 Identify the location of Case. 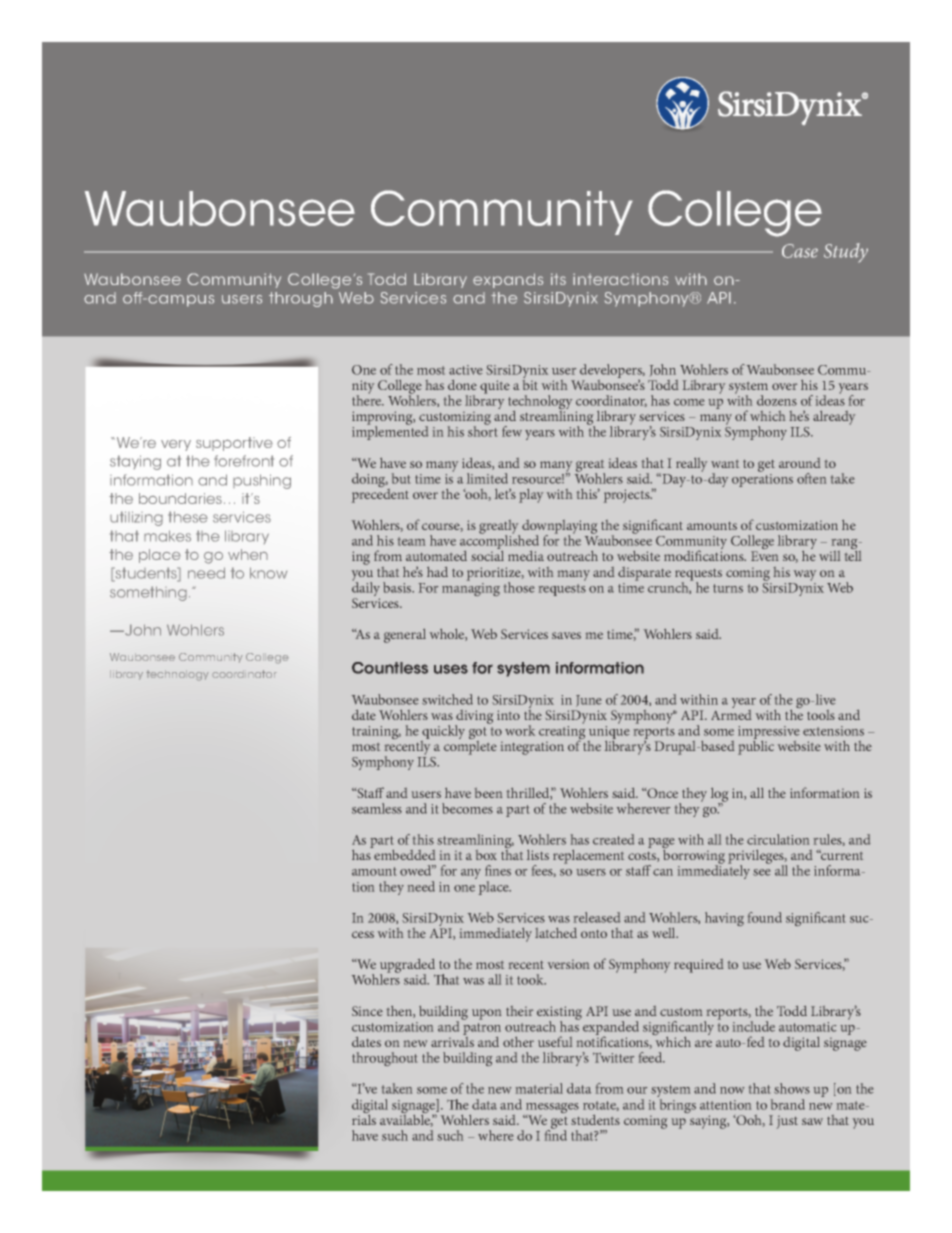
(800, 251).
